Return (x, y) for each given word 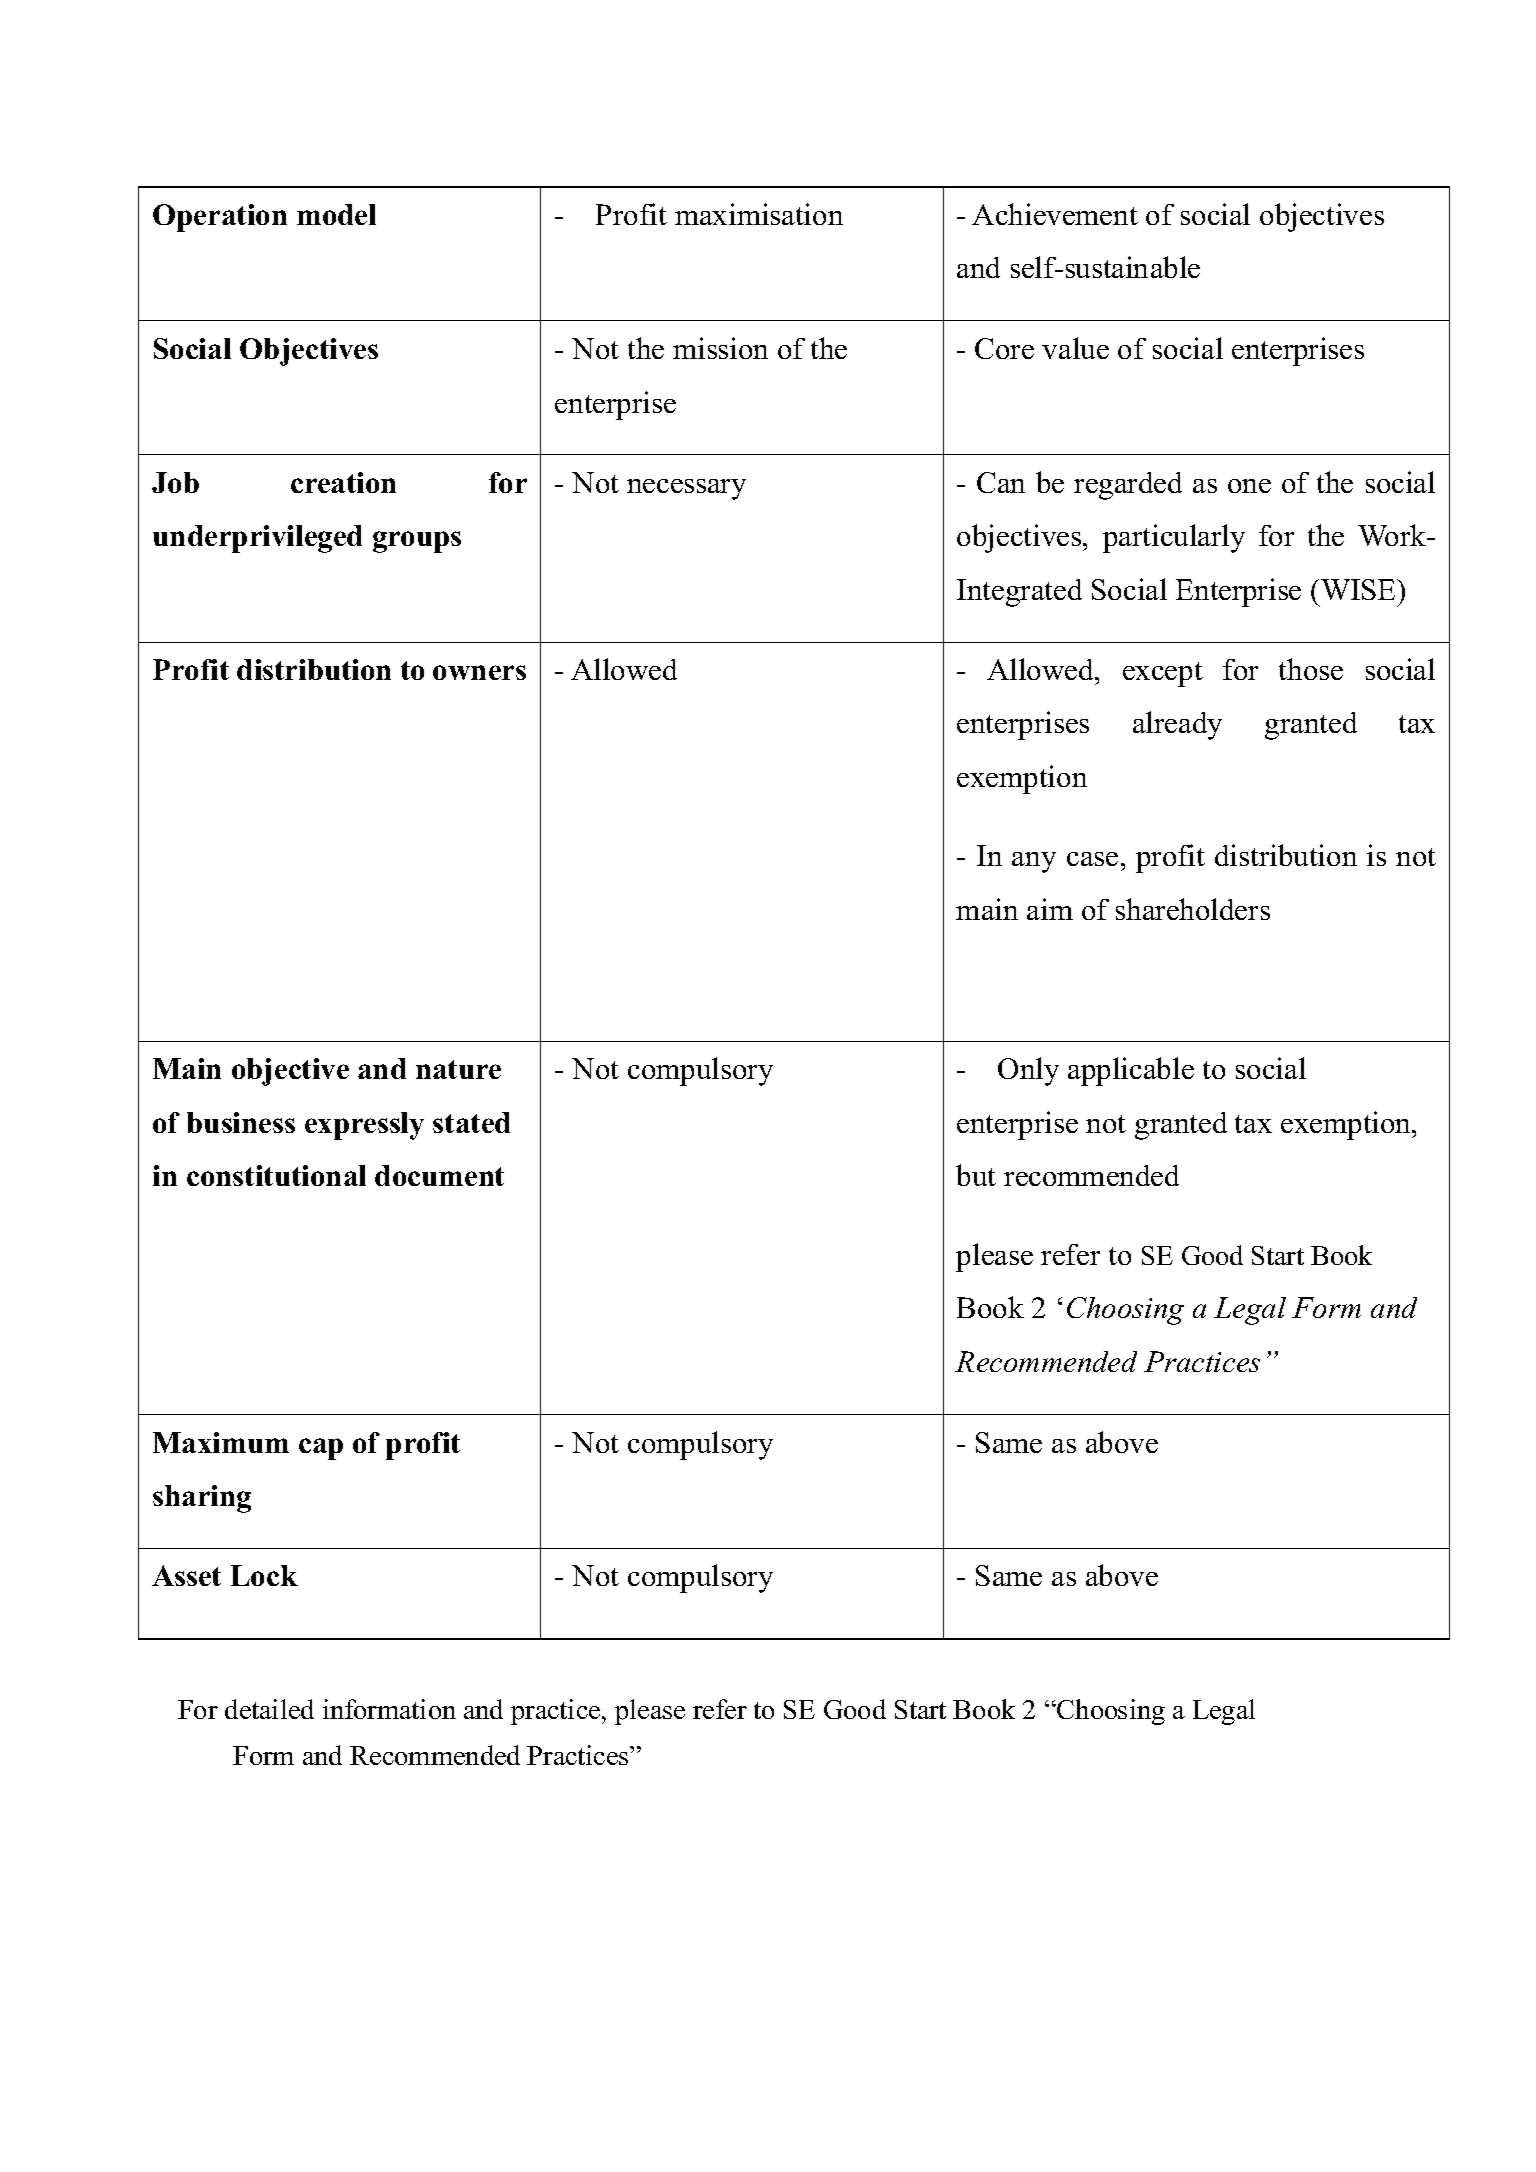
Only (1028, 1071)
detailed (269, 1709)
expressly (364, 1126)
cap (321, 1449)
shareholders (1193, 909)
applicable (1131, 1071)
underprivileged (257, 539)
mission (720, 348)
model (336, 214)
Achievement (1055, 214)
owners (479, 672)
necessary (686, 489)
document (439, 1175)
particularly (1174, 538)
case (1092, 859)
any (1034, 862)
